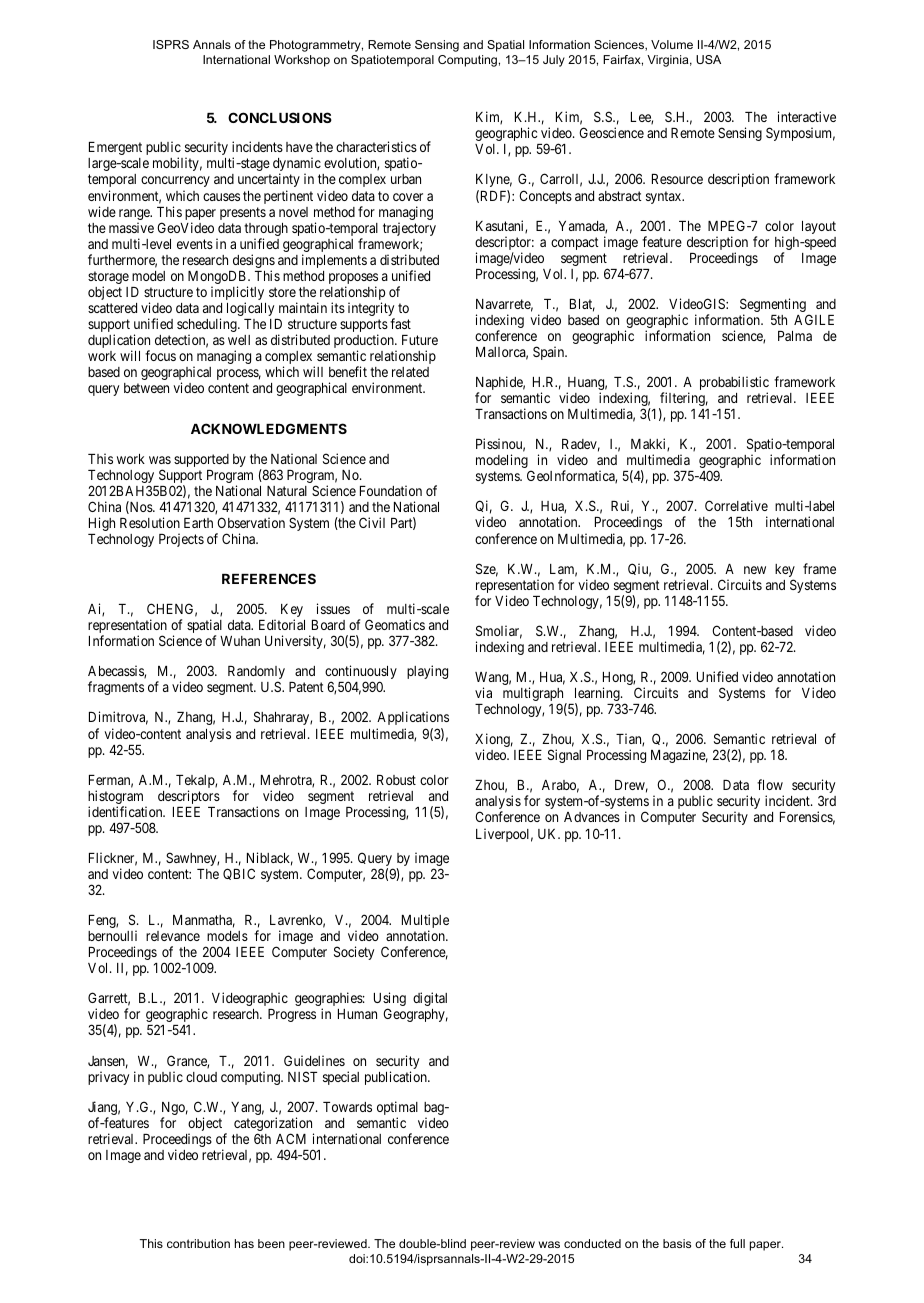 The width and height of the screenshot is (924, 1303). What do you see at coordinates (240, 641) in the screenshot?
I see `Wuhan` at bounding box center [240, 641].
